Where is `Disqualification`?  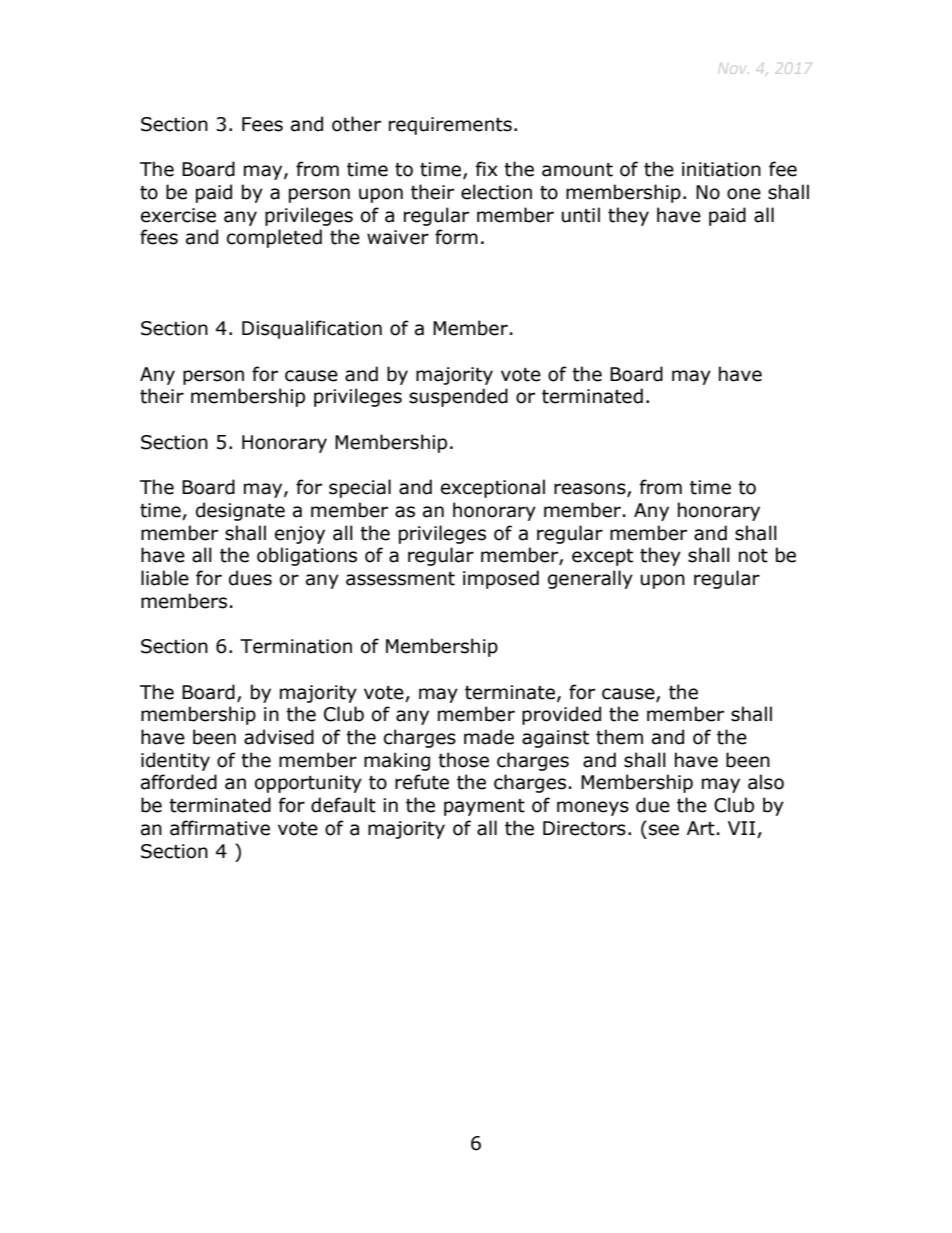 Disqualification is located at coordinates (312, 329).
